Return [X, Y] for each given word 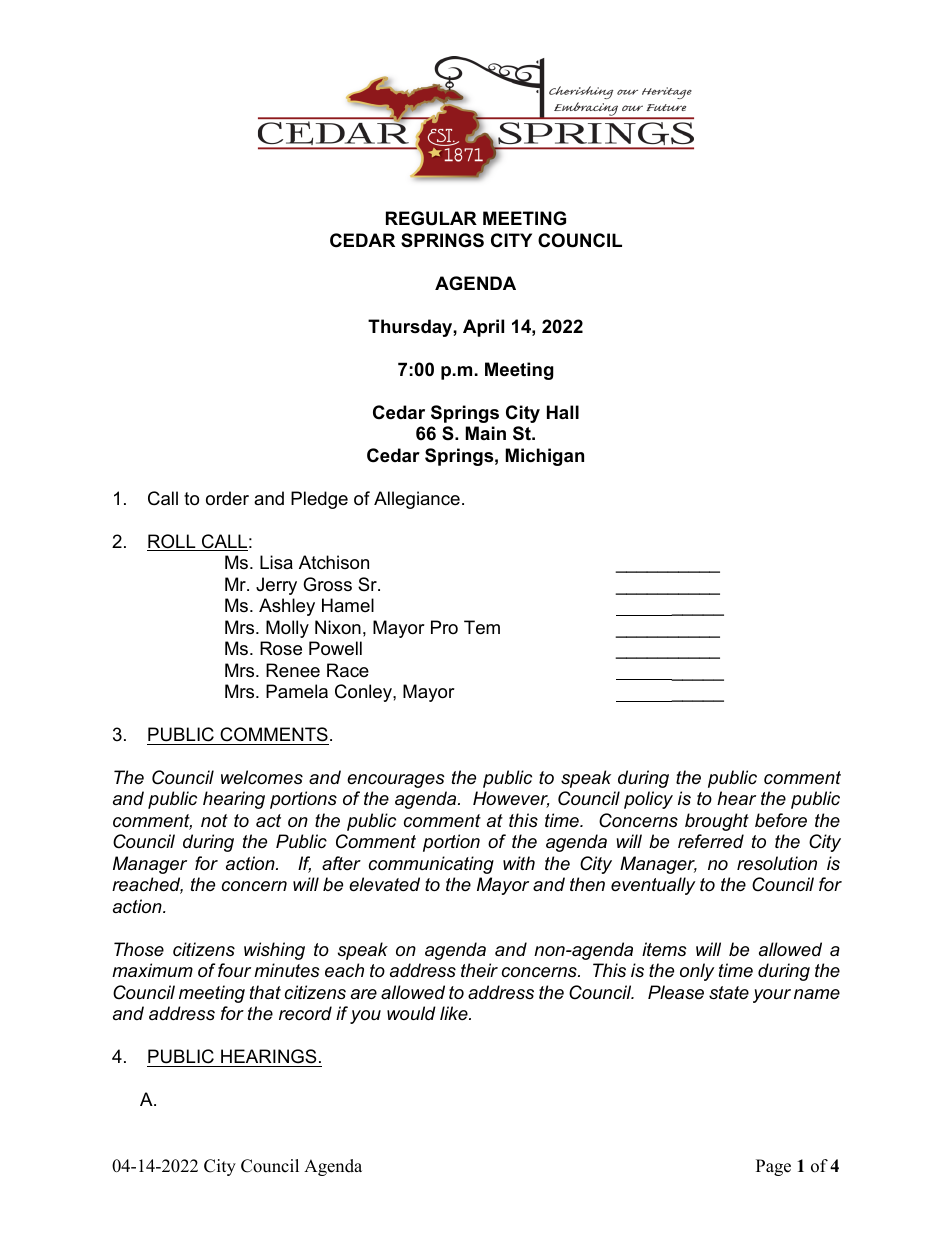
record [305, 1013]
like [455, 1013]
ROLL [172, 542]
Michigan [545, 457]
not [214, 820]
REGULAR [431, 218]
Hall [563, 412]
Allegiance [417, 500]
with [519, 863]
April [483, 328]
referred [711, 841]
